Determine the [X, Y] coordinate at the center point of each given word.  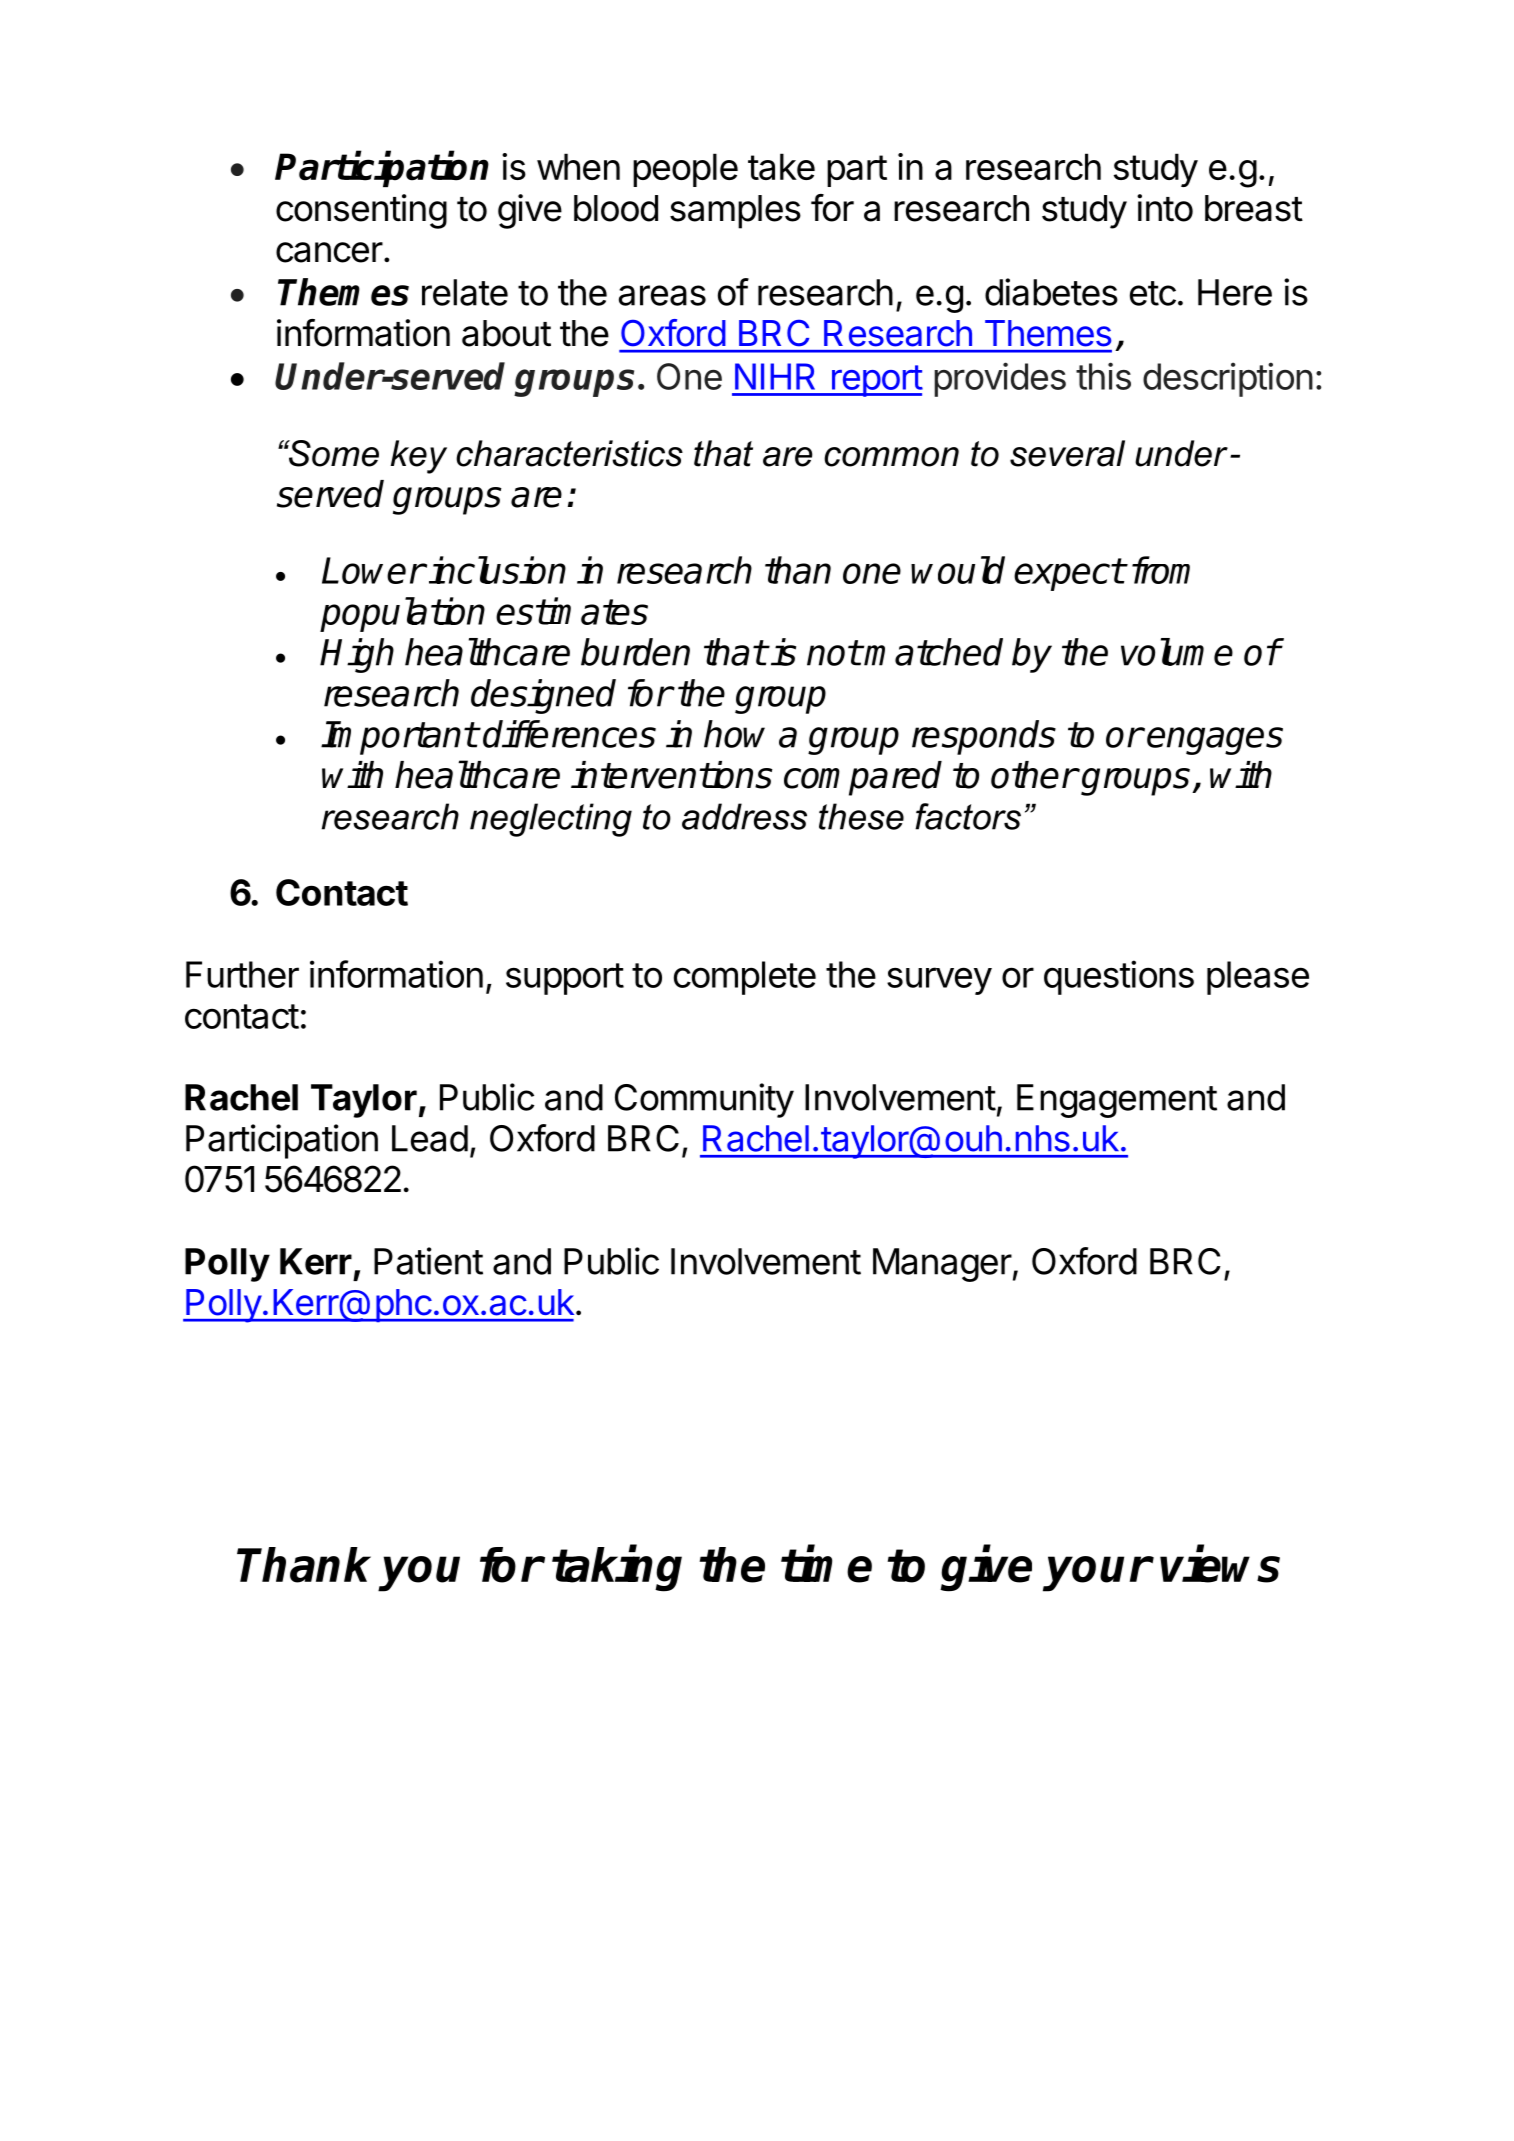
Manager [942, 1265]
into [1165, 208]
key [419, 457]
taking [617, 1569]
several [1067, 453]
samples [735, 212]
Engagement [1117, 1101]
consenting [361, 211]
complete [745, 978]
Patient [428, 1261]
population [402, 614]
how [734, 734]
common [891, 457]
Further [242, 974]
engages [1215, 741]
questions [1119, 977]
